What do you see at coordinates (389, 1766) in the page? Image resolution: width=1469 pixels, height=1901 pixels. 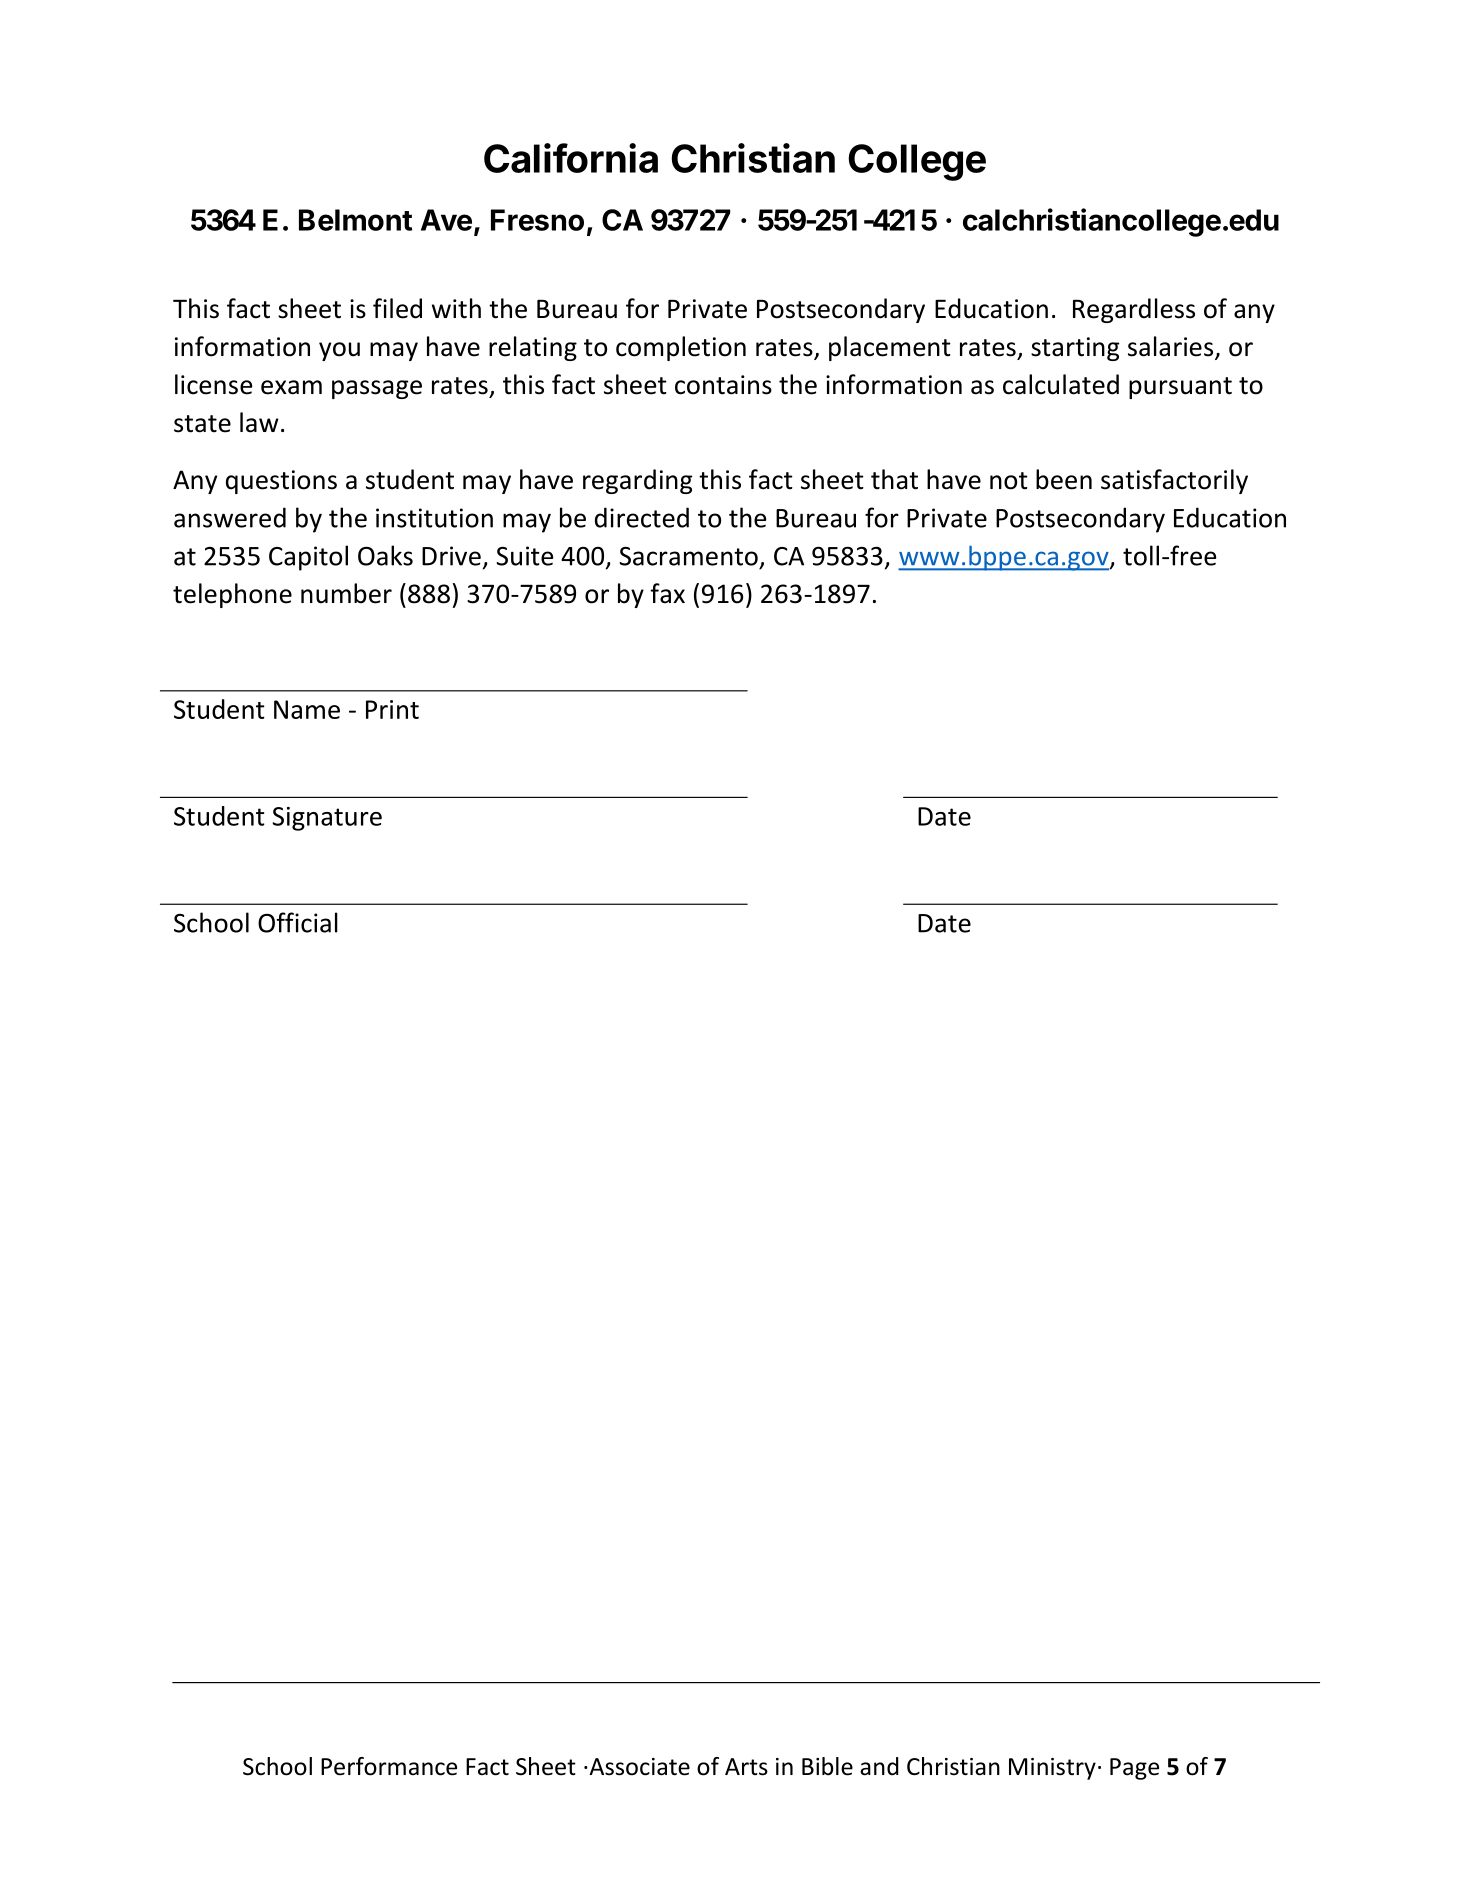 I see `Performance` at bounding box center [389, 1766].
